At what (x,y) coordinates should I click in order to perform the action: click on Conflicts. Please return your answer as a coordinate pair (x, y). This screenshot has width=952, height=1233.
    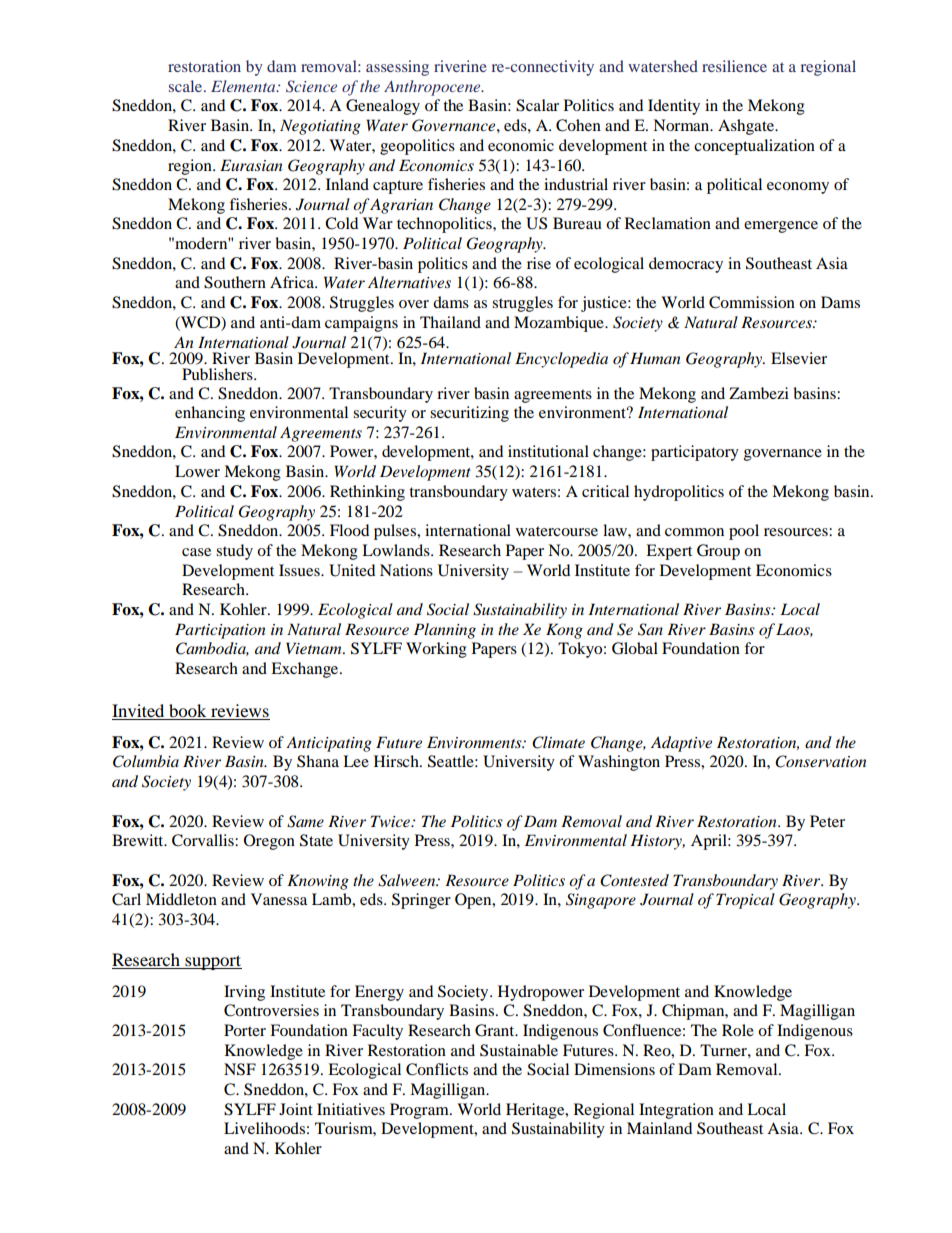
    Looking at the image, I should click on (437, 1069).
